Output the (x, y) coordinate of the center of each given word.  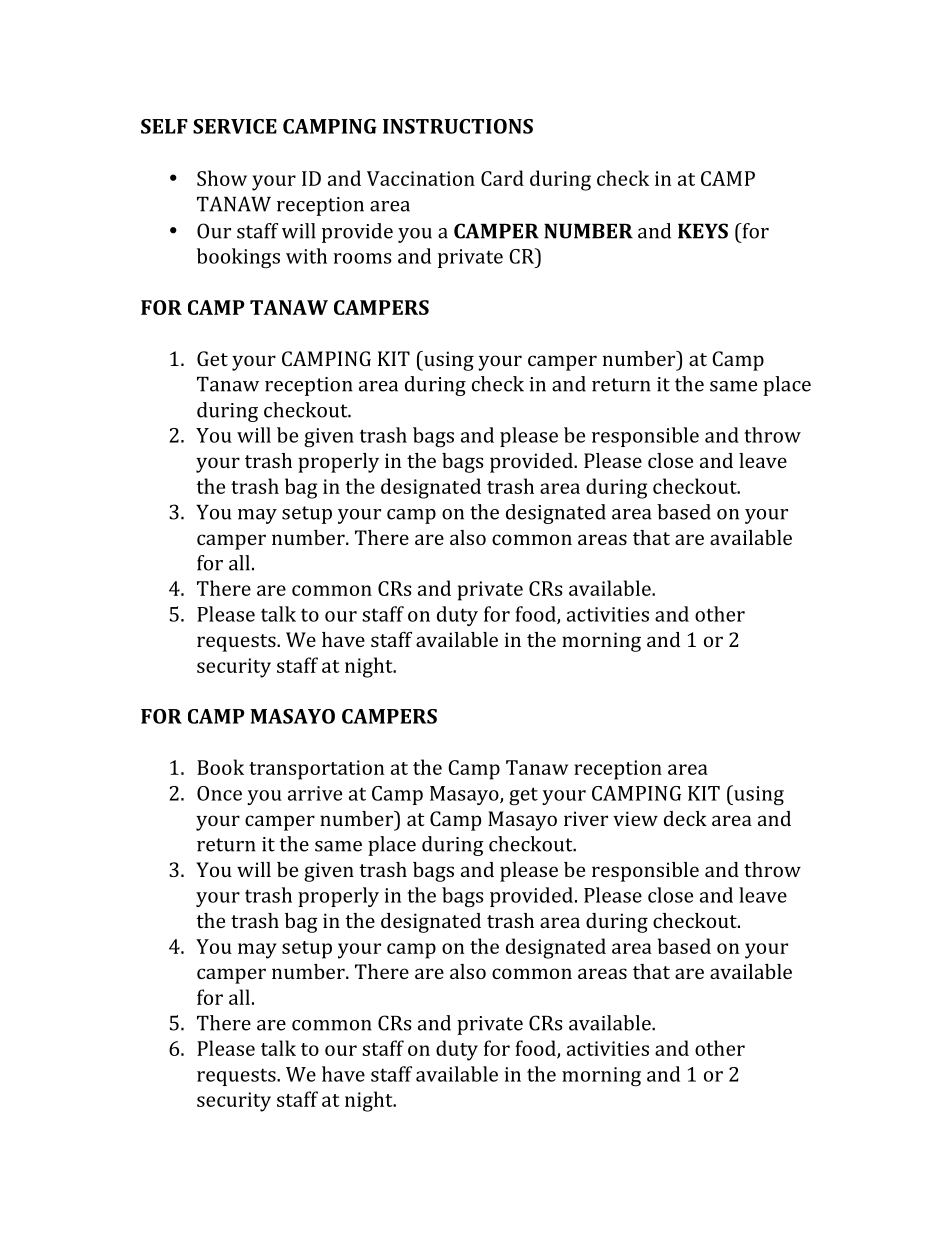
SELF (164, 126)
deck (685, 818)
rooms (362, 258)
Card (502, 178)
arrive (315, 793)
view (635, 818)
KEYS (703, 231)
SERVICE (235, 126)
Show (222, 178)
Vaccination (421, 178)
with (306, 256)
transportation (316, 770)
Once (219, 793)
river (586, 818)
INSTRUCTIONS (458, 126)
